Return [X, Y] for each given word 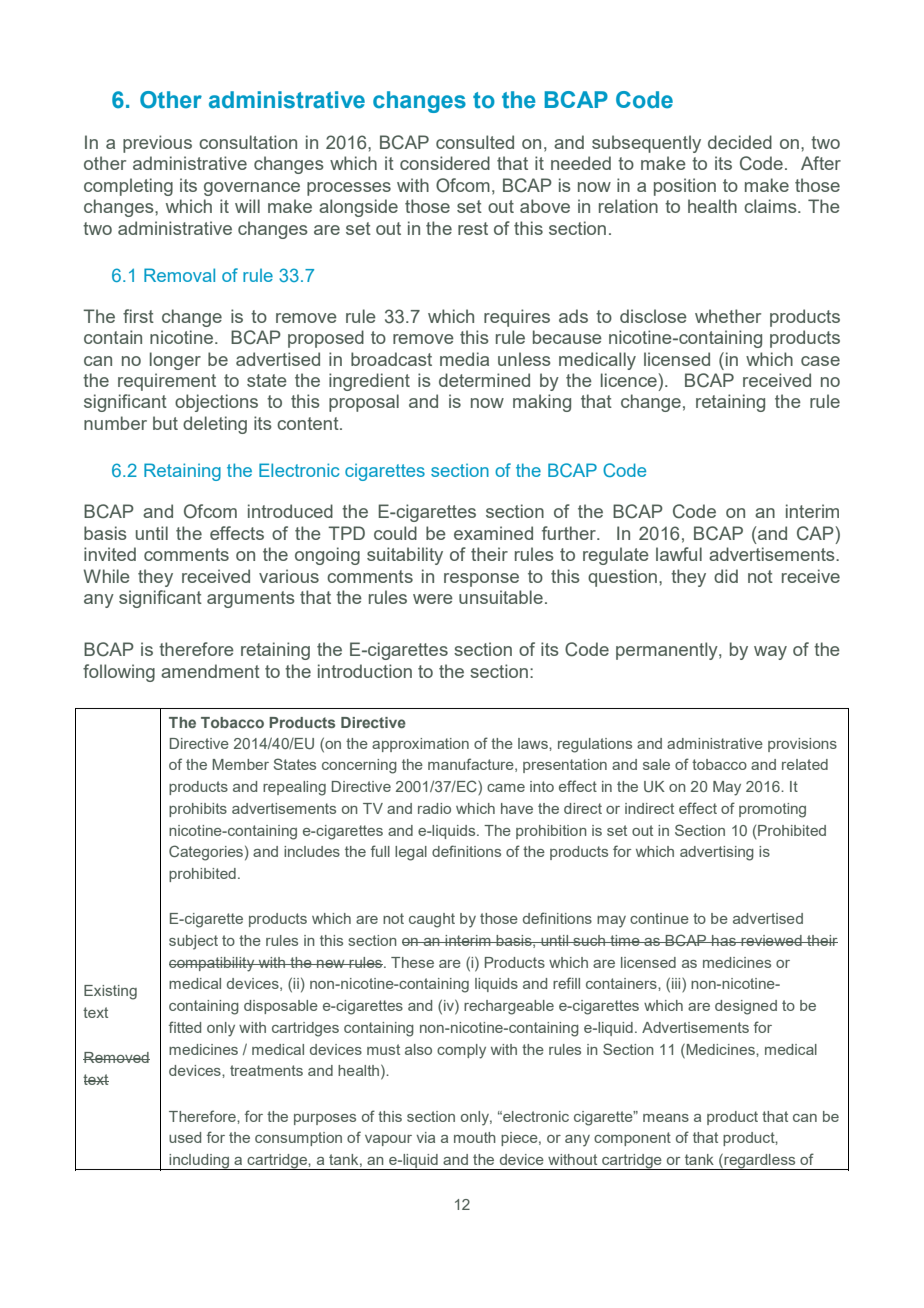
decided [740, 142]
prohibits [198, 810]
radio [434, 808]
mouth [475, 1137]
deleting [215, 425]
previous [157, 144]
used [185, 1137]
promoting [772, 810]
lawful [679, 554]
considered [445, 163]
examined [493, 533]
